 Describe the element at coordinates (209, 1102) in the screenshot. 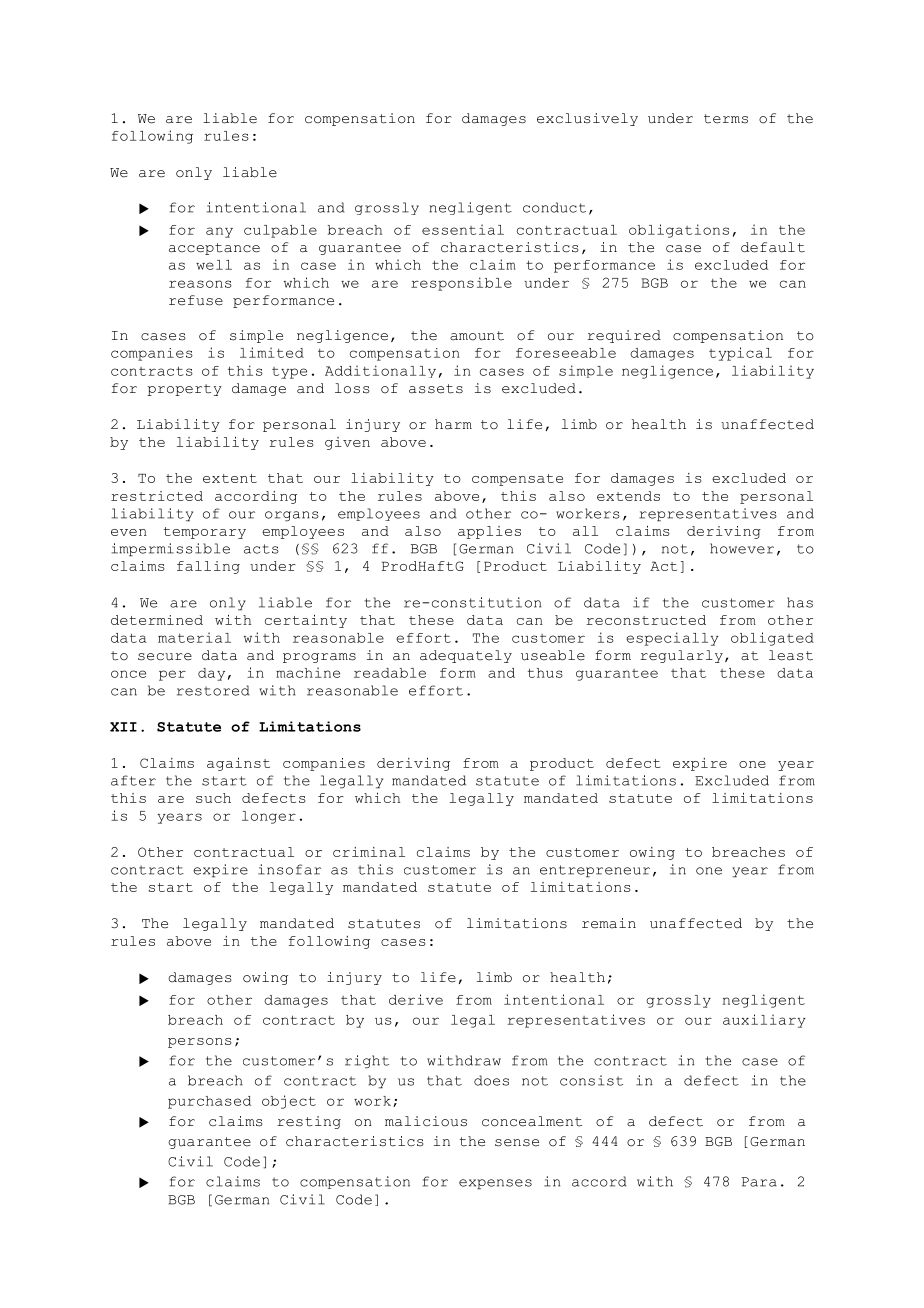

I see `purchased` at that location.
